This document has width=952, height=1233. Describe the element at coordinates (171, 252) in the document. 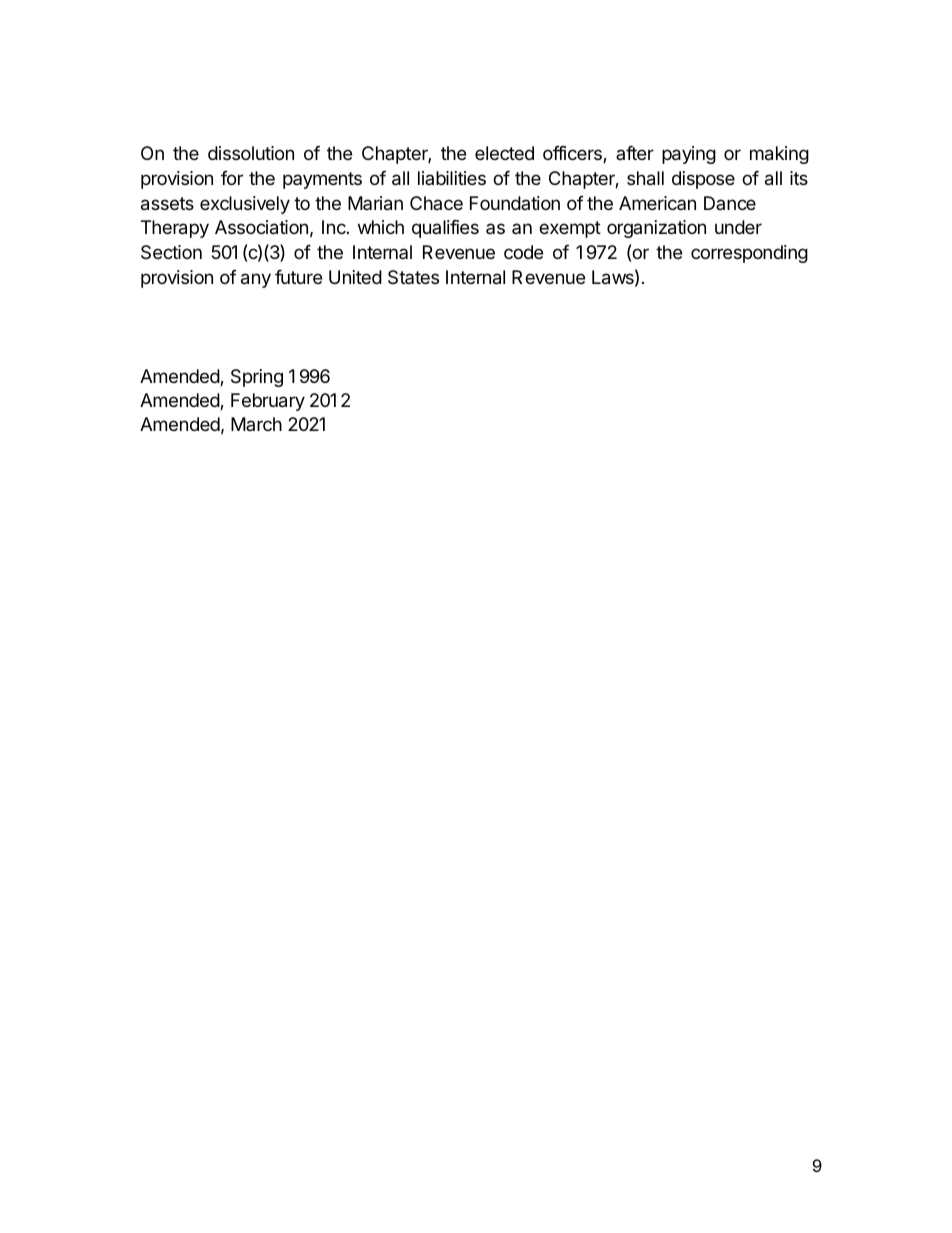

I see `Section` at that location.
